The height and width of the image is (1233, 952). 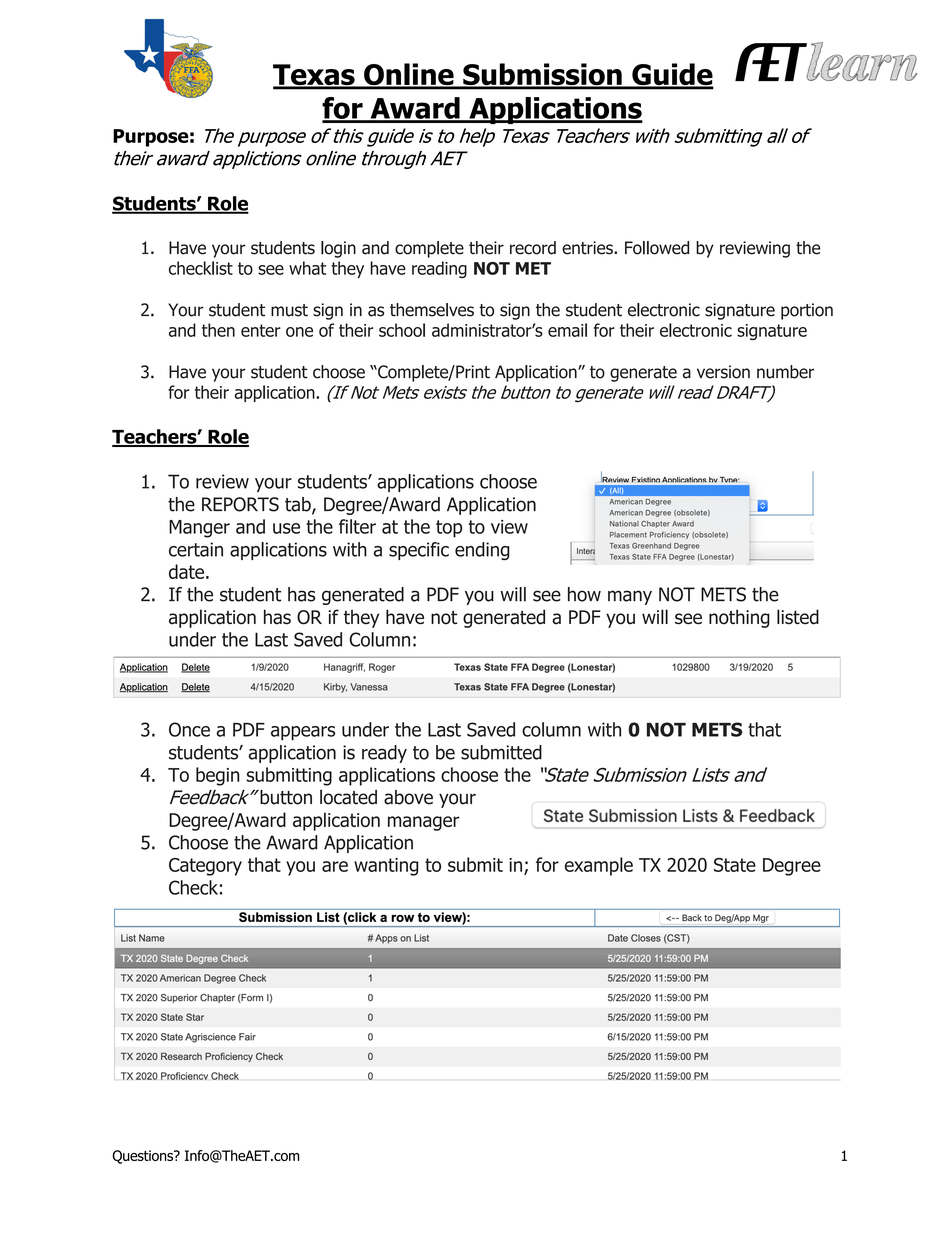 What do you see at coordinates (307, 268) in the image?
I see `what` at bounding box center [307, 268].
